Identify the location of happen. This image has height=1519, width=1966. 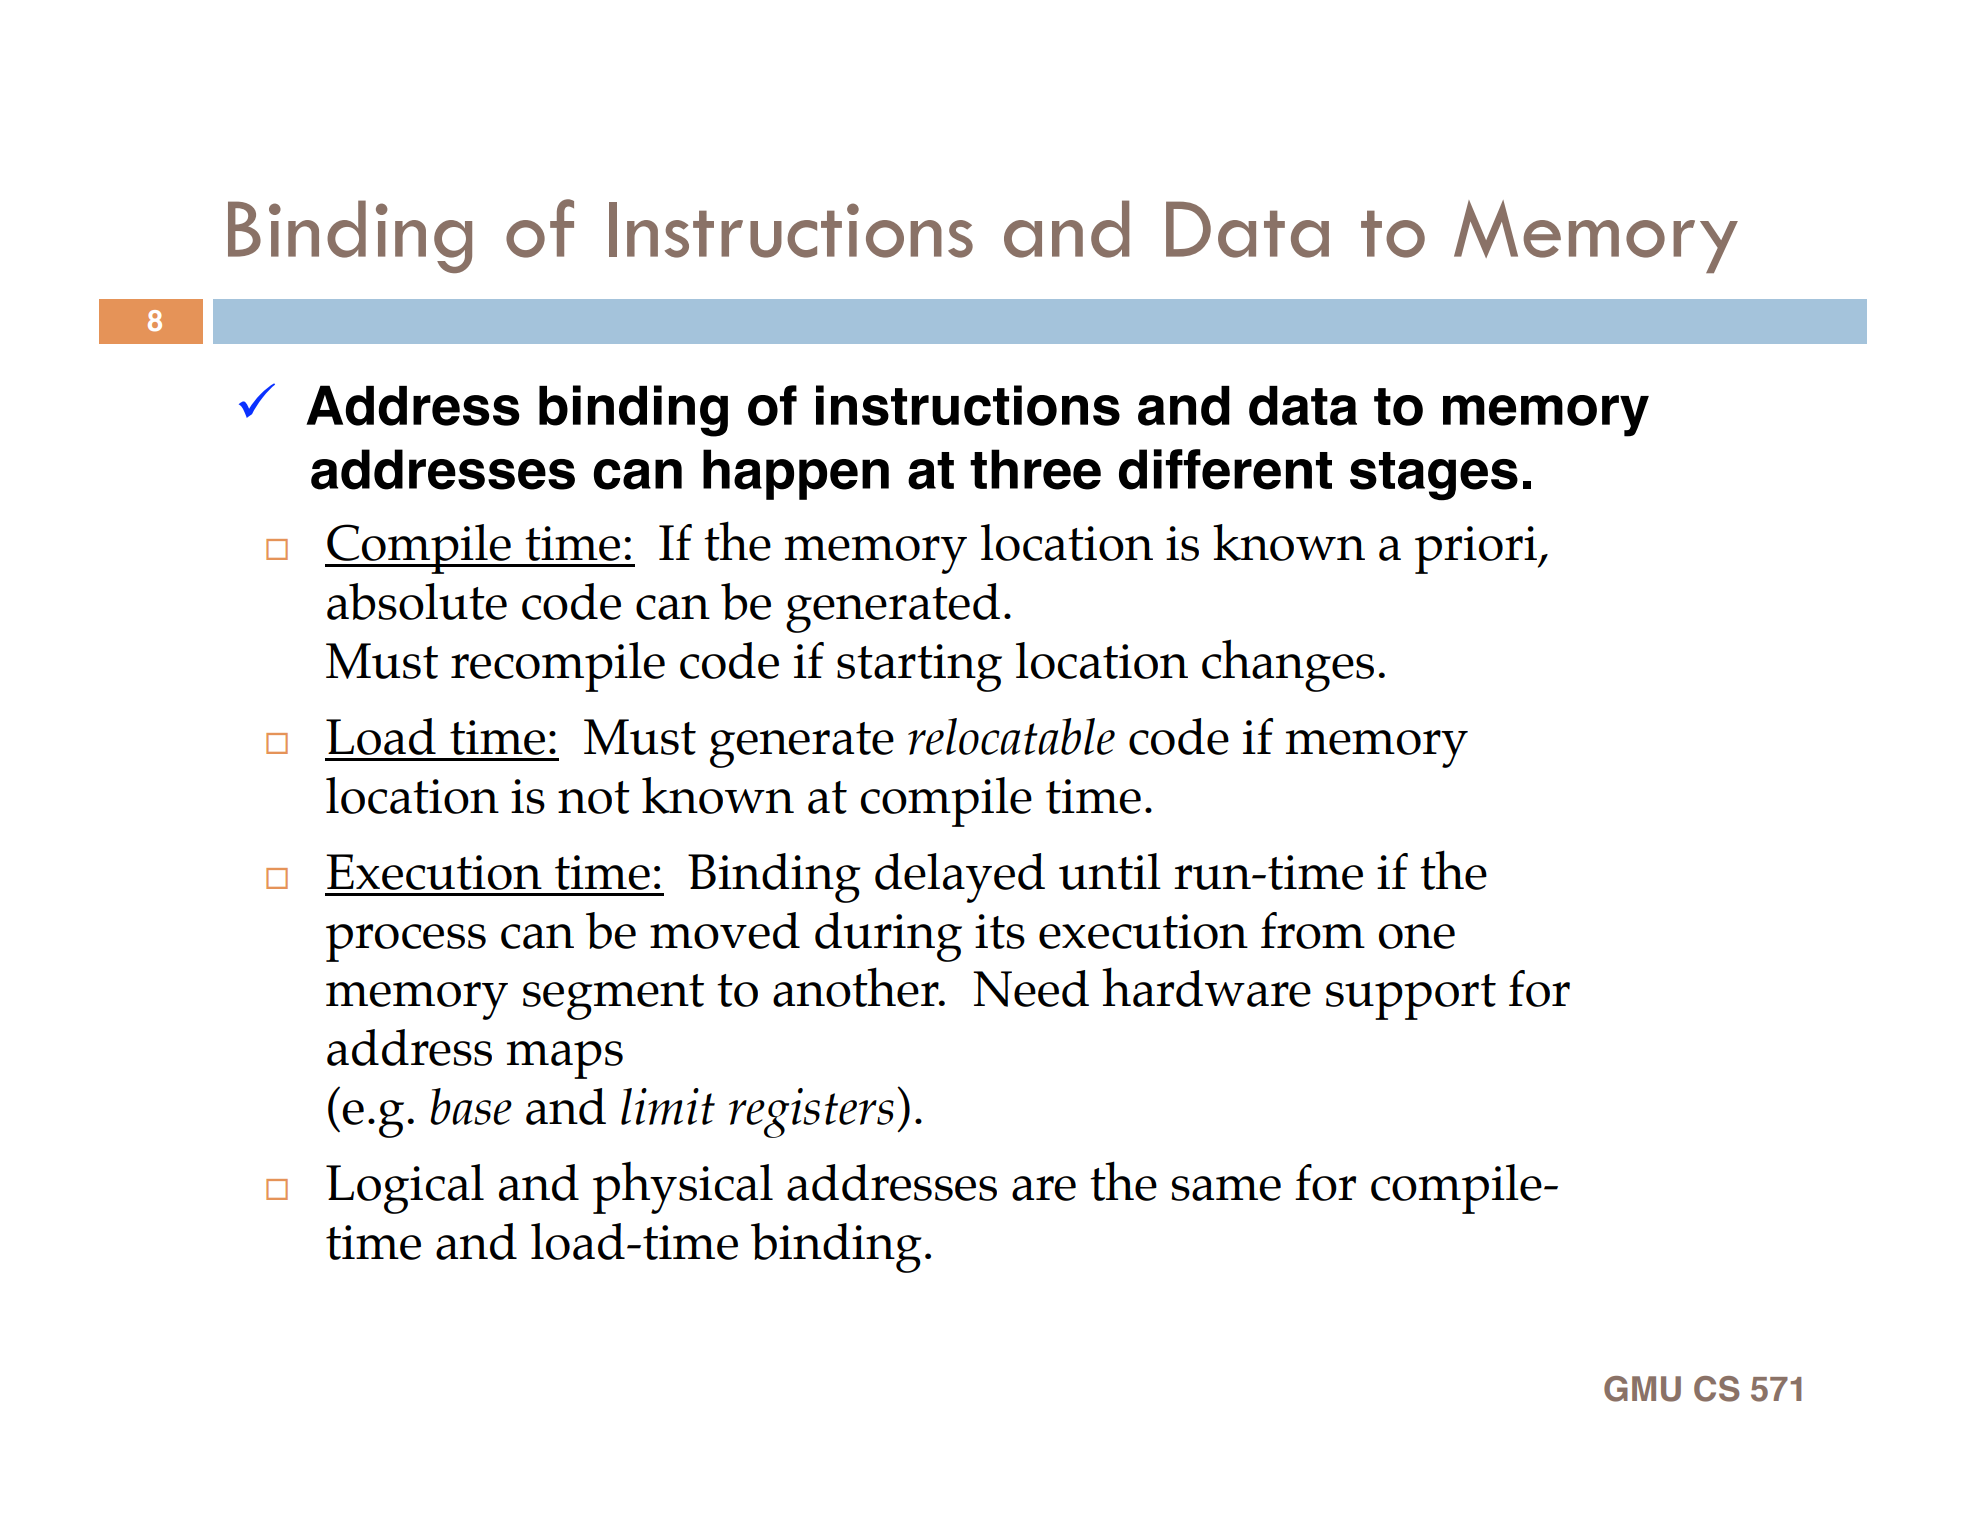
(796, 474).
